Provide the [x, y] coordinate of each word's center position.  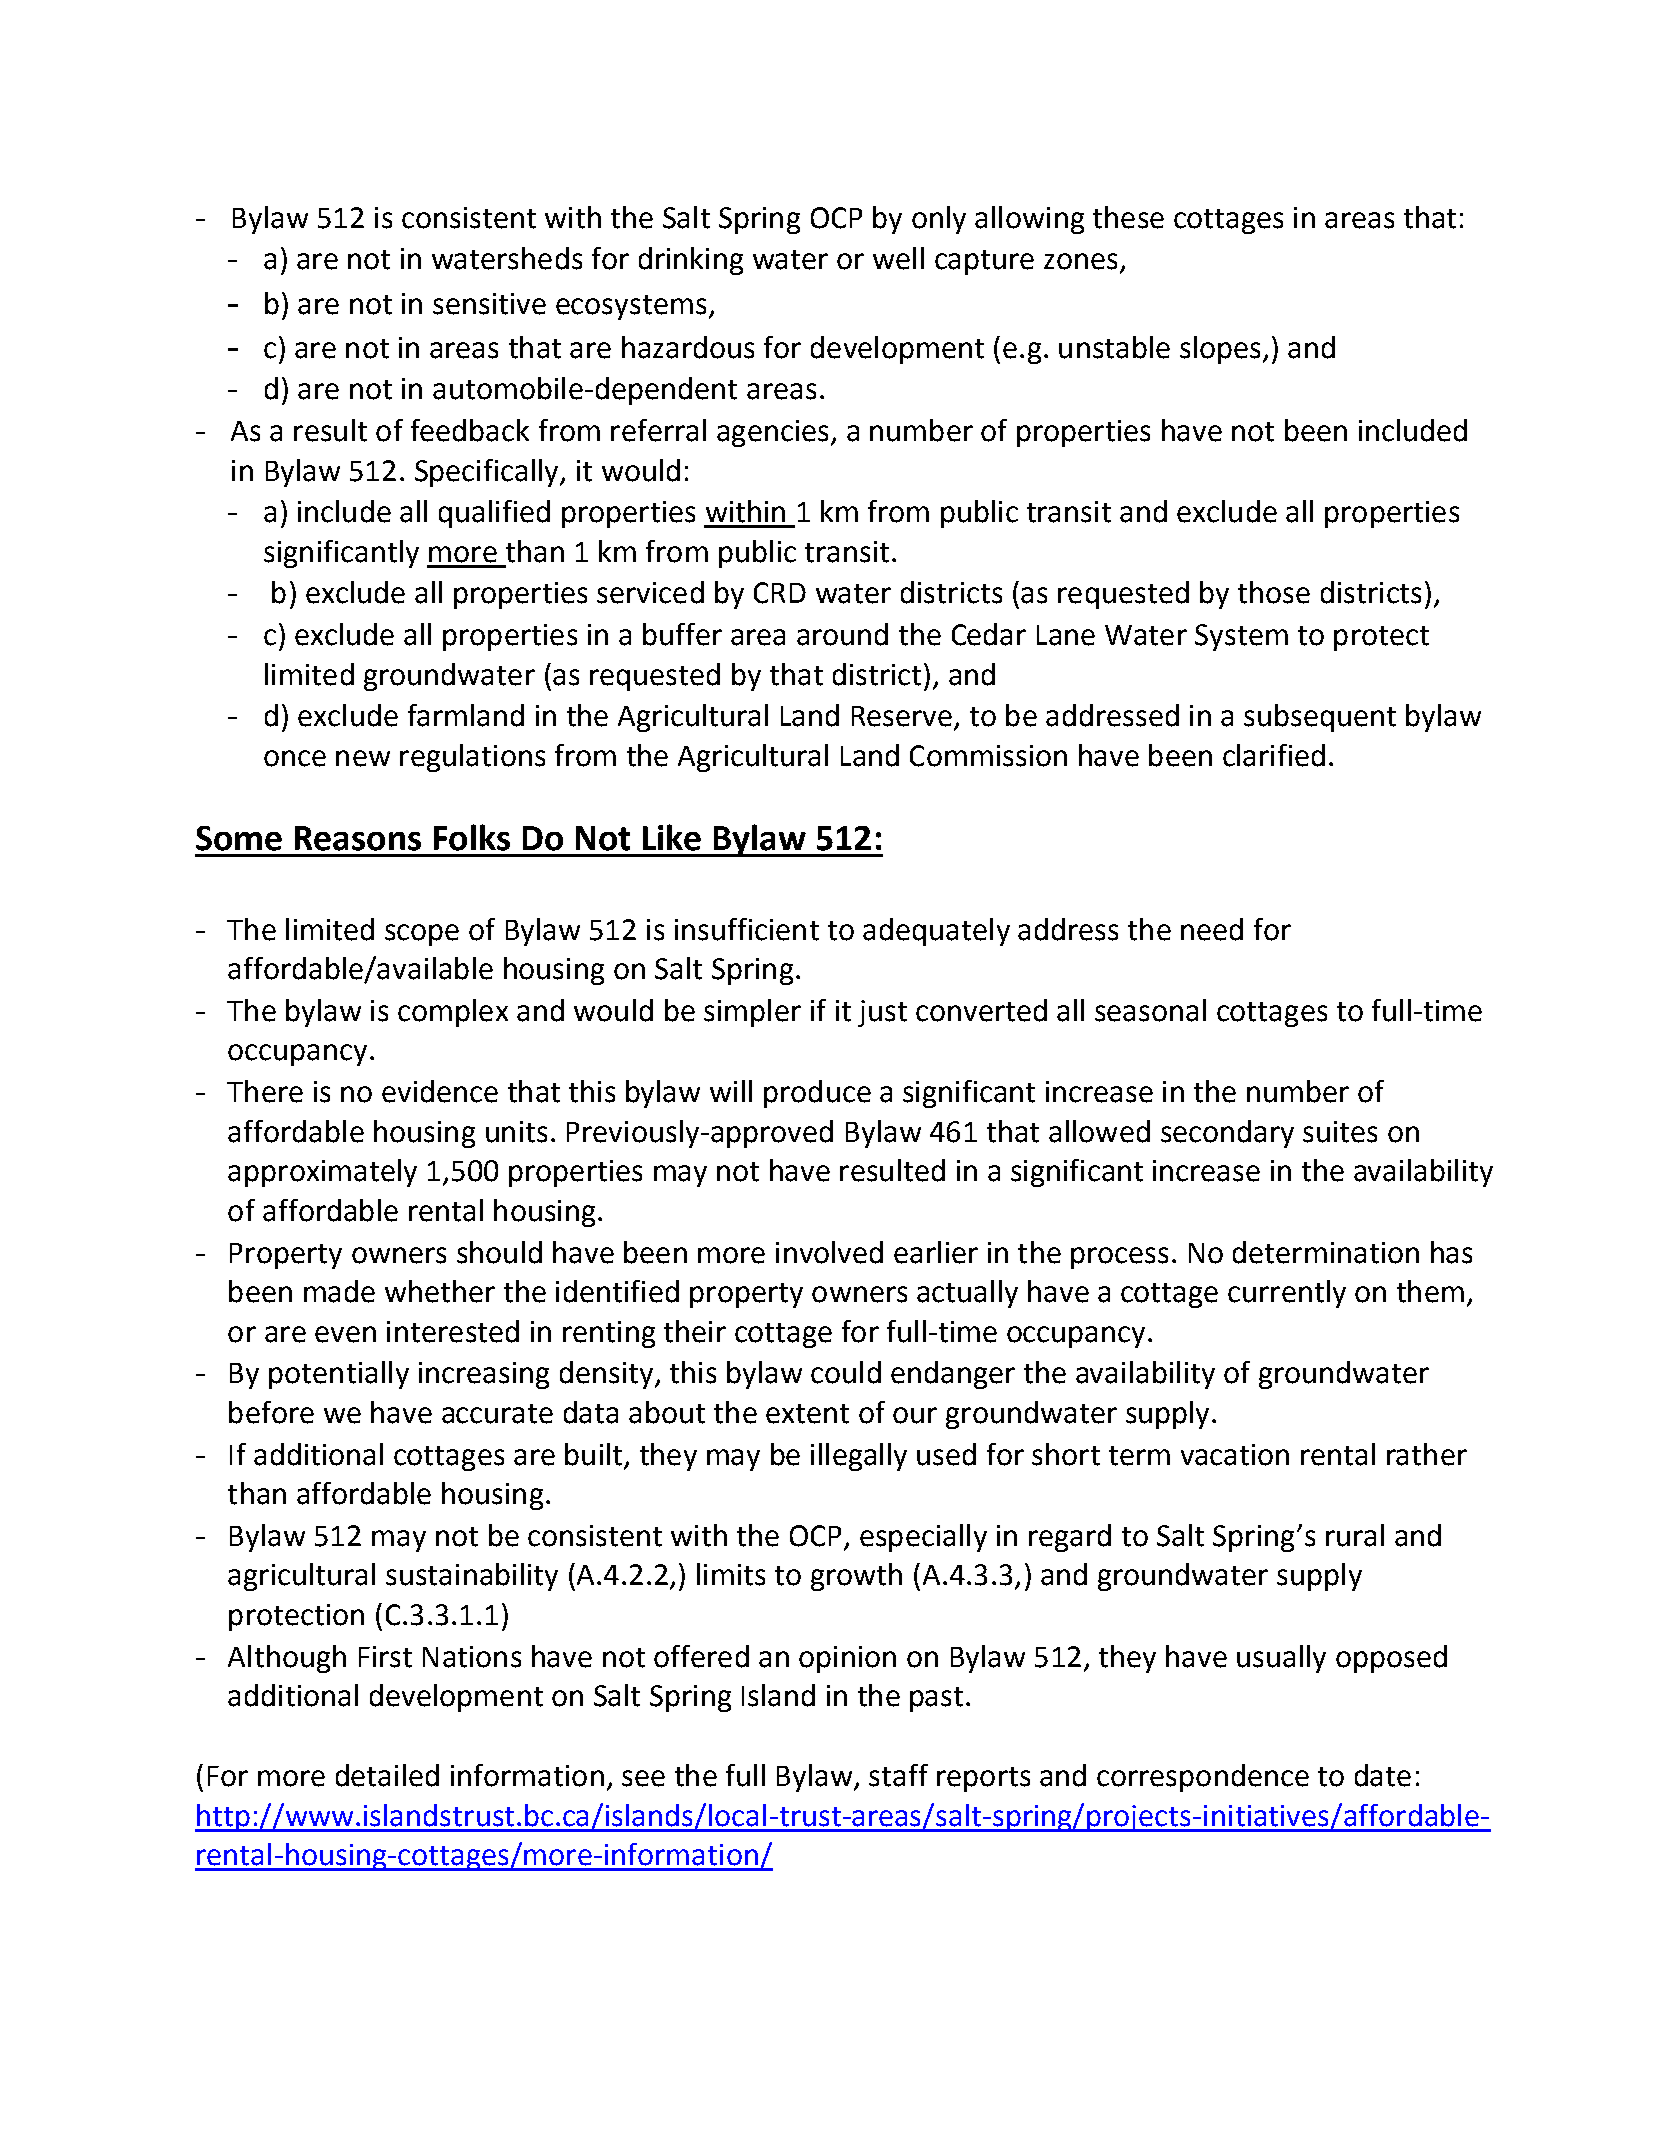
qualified [494, 514]
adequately [936, 932]
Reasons [358, 838]
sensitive [489, 304]
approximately [322, 1173]
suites [1340, 1132]
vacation [1235, 1455]
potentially [339, 1375]
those [1274, 592]
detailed [387, 1775]
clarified [1274, 755]
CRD [780, 593]
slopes [1220, 350]
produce [817, 1094]
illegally [859, 1457]
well [898, 258]
